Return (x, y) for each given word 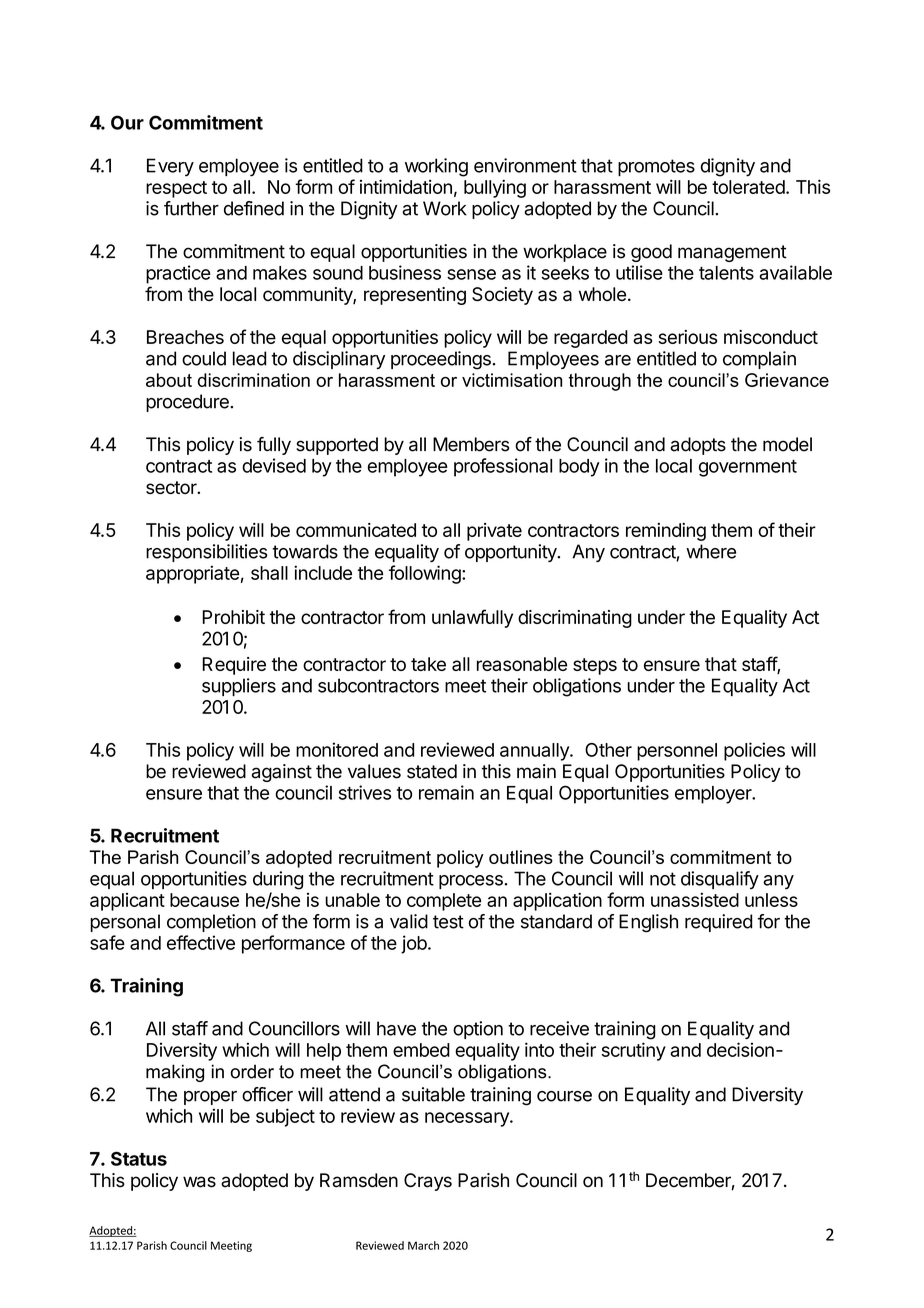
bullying (495, 188)
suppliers (239, 687)
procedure (188, 403)
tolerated (748, 187)
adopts (698, 446)
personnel (677, 752)
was (199, 1182)
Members (471, 444)
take (428, 664)
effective (201, 942)
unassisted (695, 900)
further (191, 208)
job (414, 944)
